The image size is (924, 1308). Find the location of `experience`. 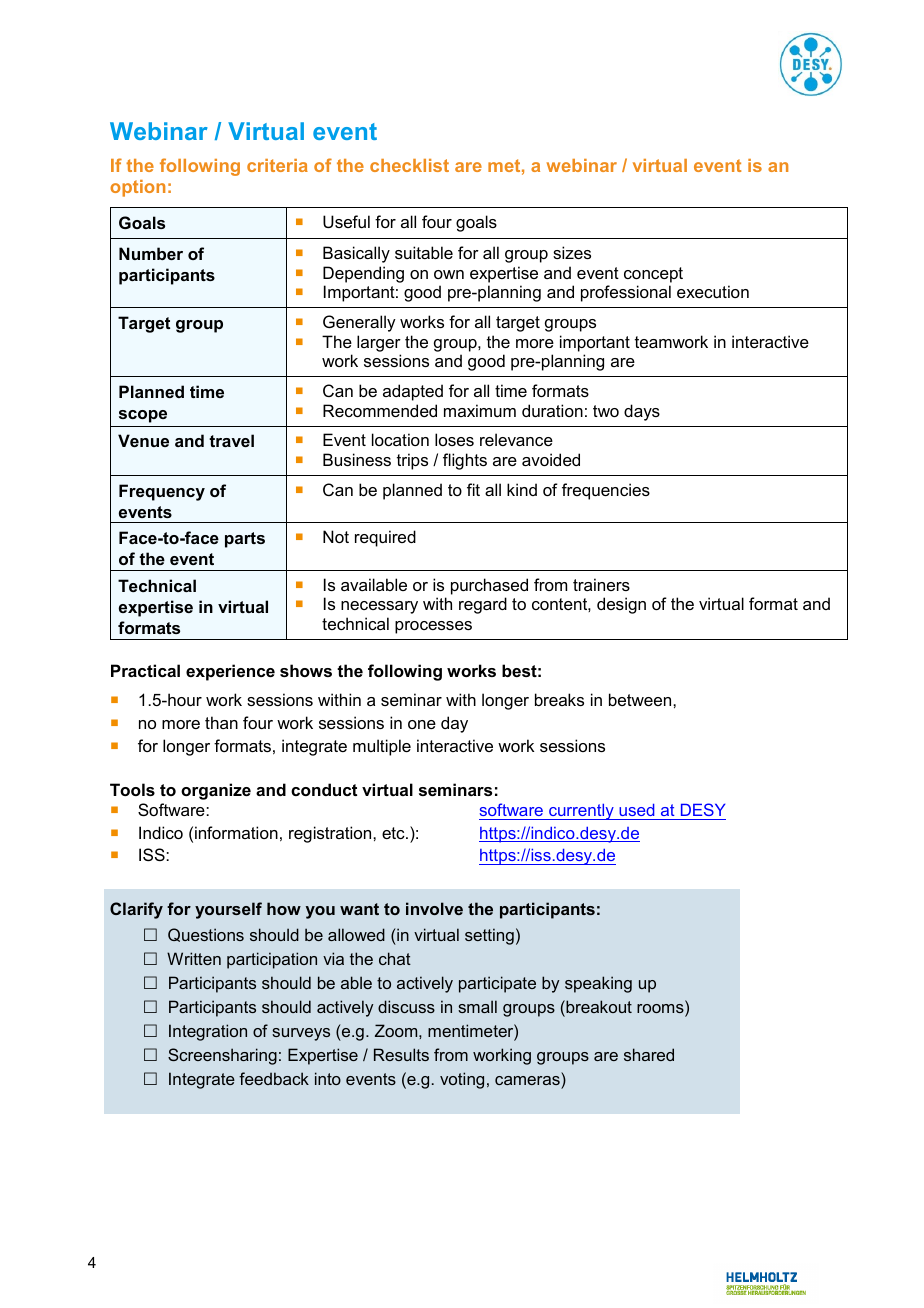

experience is located at coordinates (230, 672).
